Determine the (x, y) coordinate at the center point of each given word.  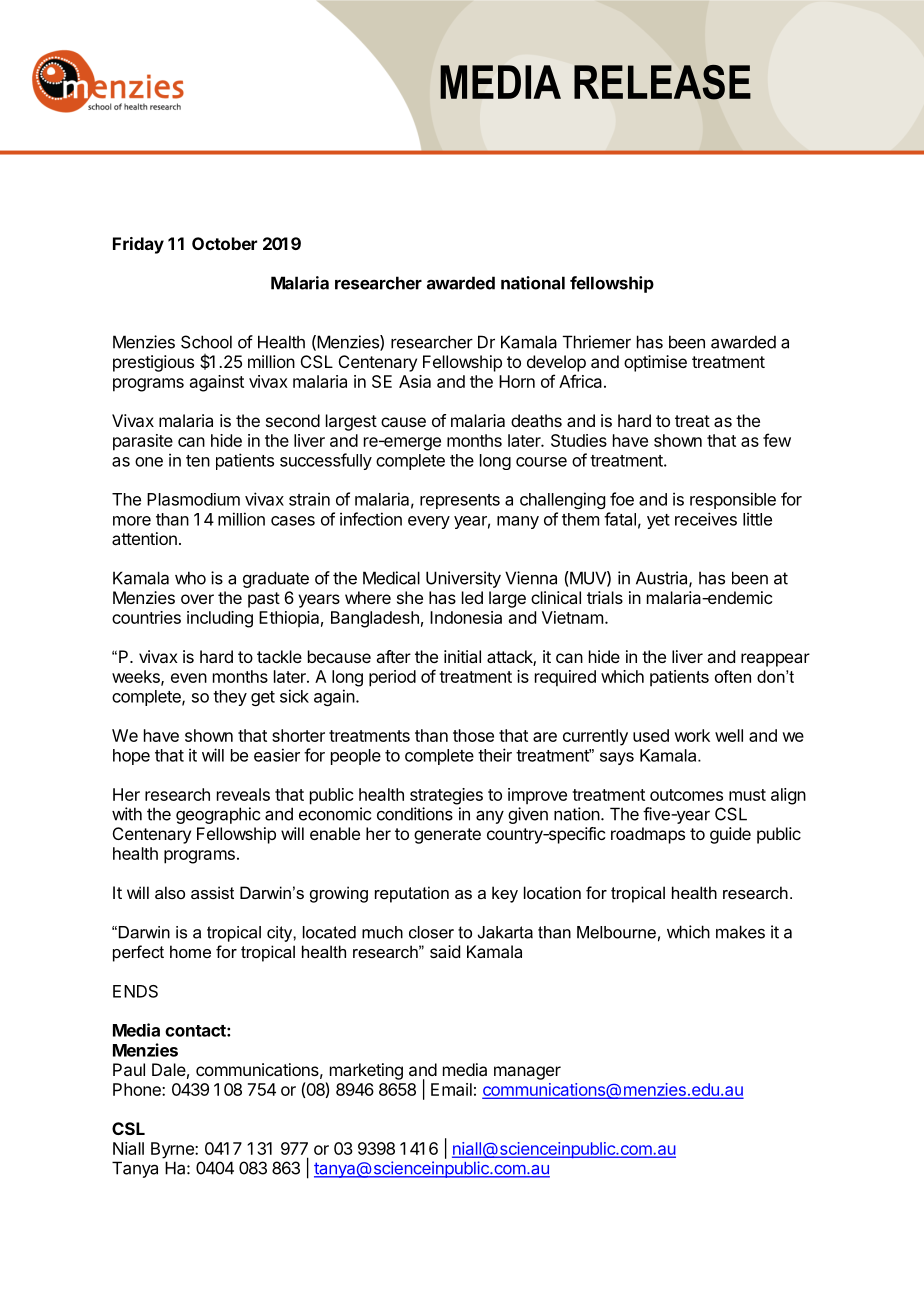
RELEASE (662, 82)
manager (527, 1073)
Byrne (173, 1150)
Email (451, 1089)
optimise (655, 363)
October (224, 243)
